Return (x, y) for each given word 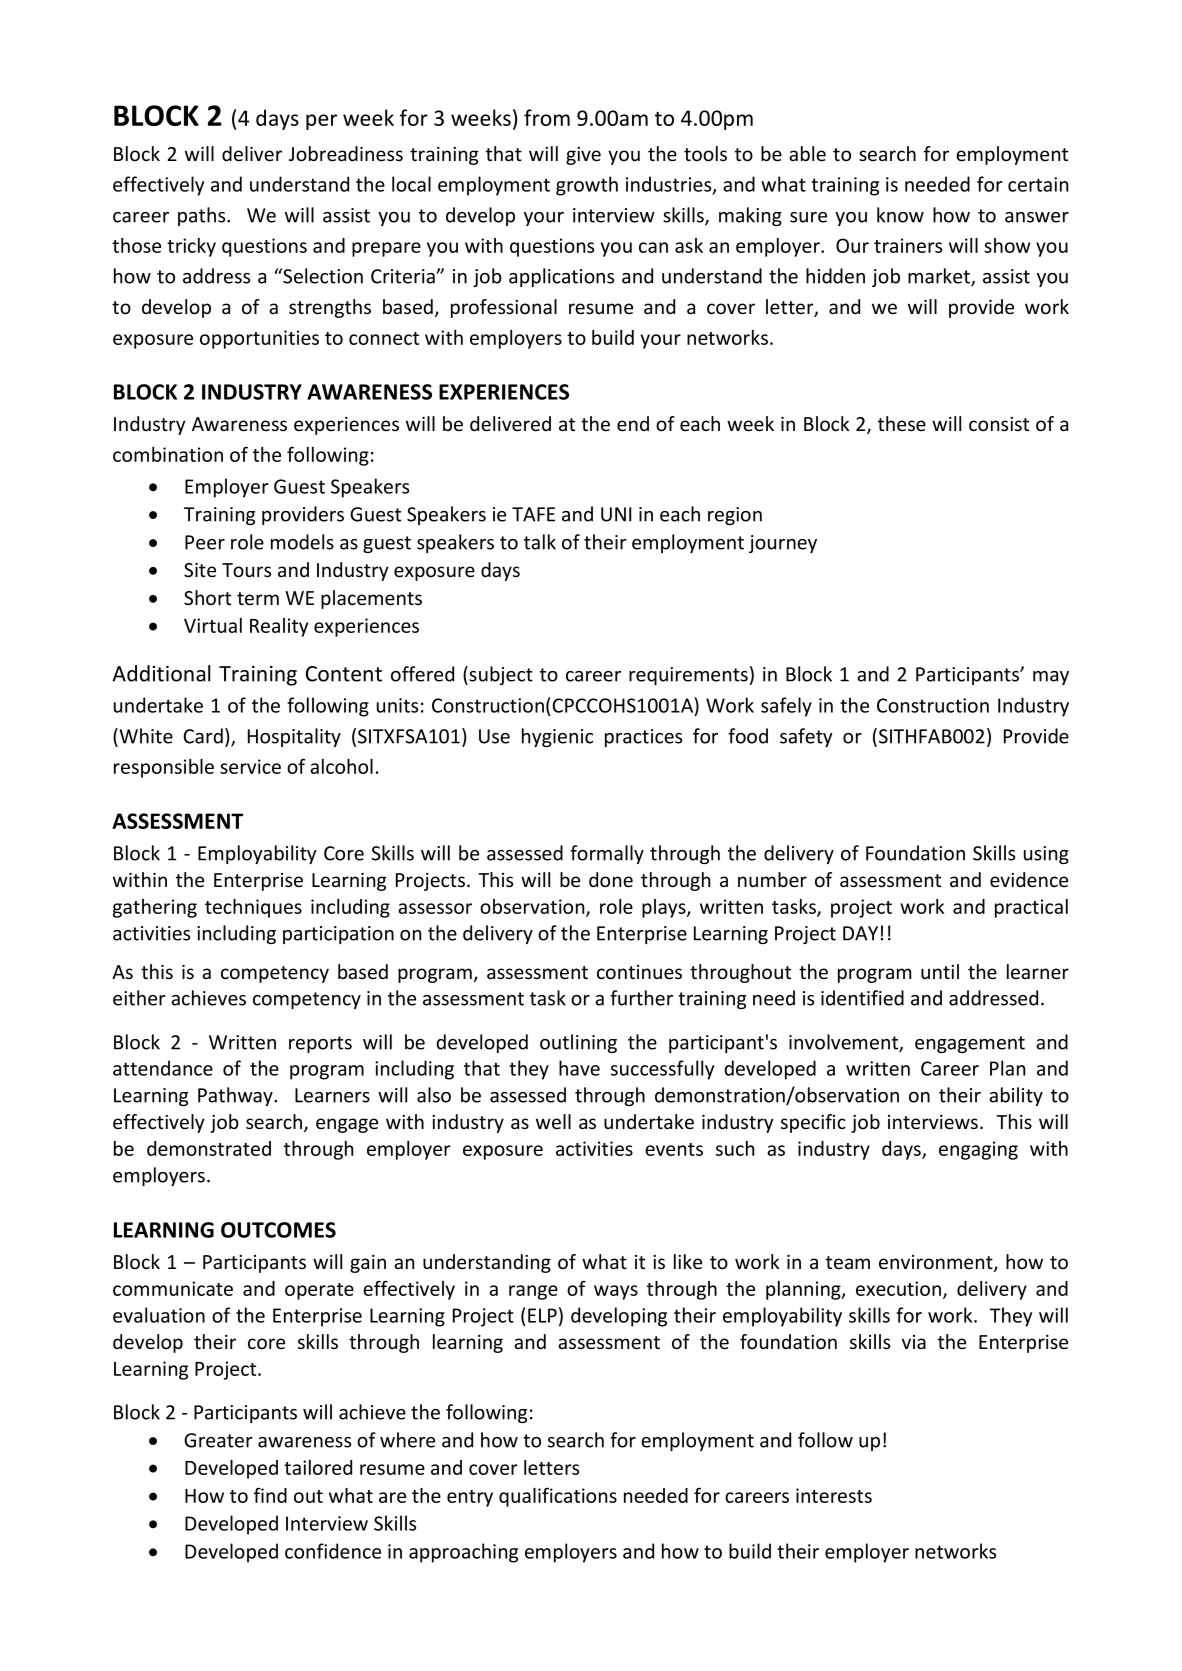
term (258, 598)
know (900, 215)
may (1051, 678)
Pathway (236, 1096)
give (583, 156)
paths (203, 216)
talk (540, 542)
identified (862, 998)
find (270, 1495)
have (579, 1068)
